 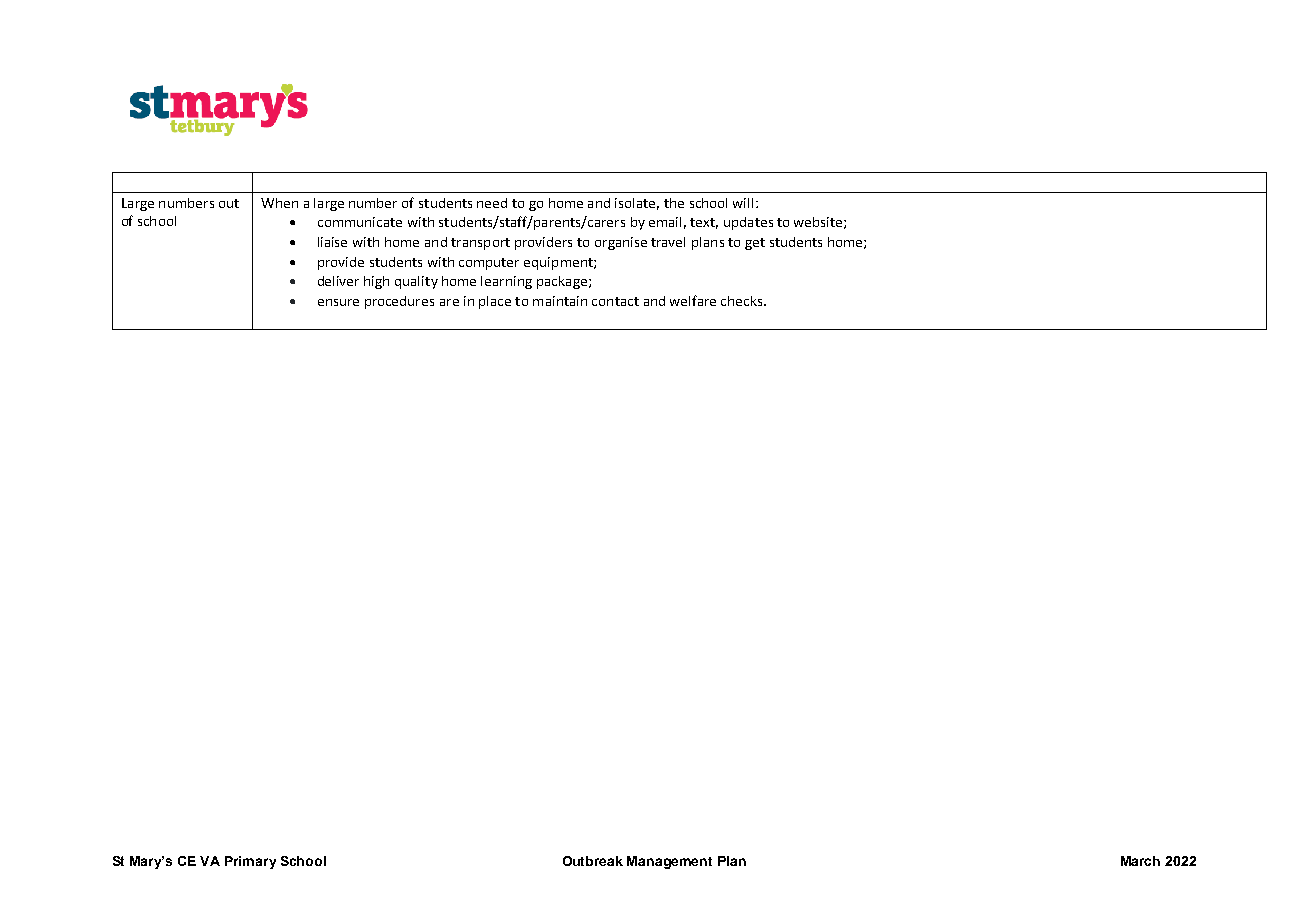 What do you see at coordinates (693, 300) in the screenshot?
I see `welfare` at bounding box center [693, 300].
